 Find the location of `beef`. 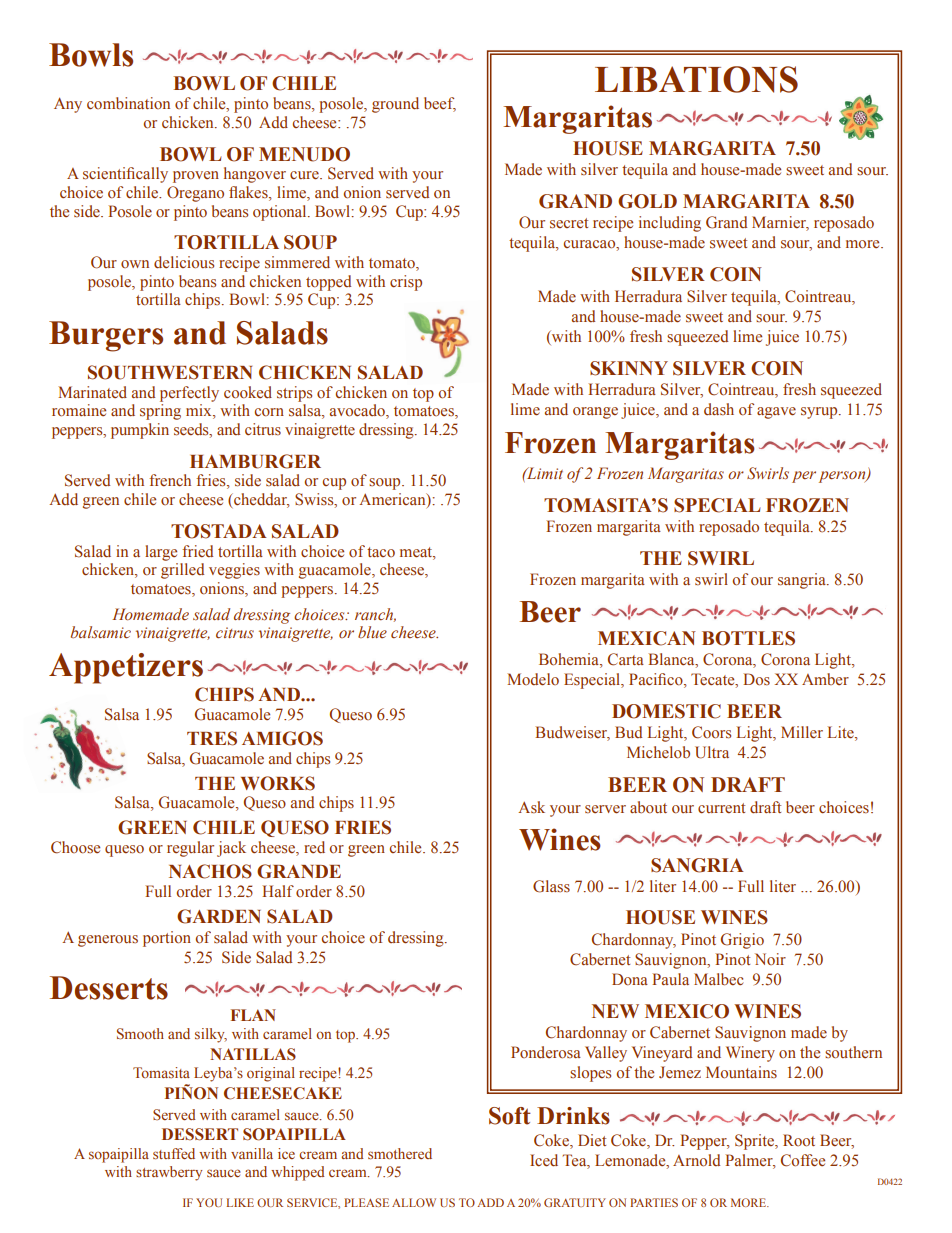

beef is located at coordinates (440, 104).
